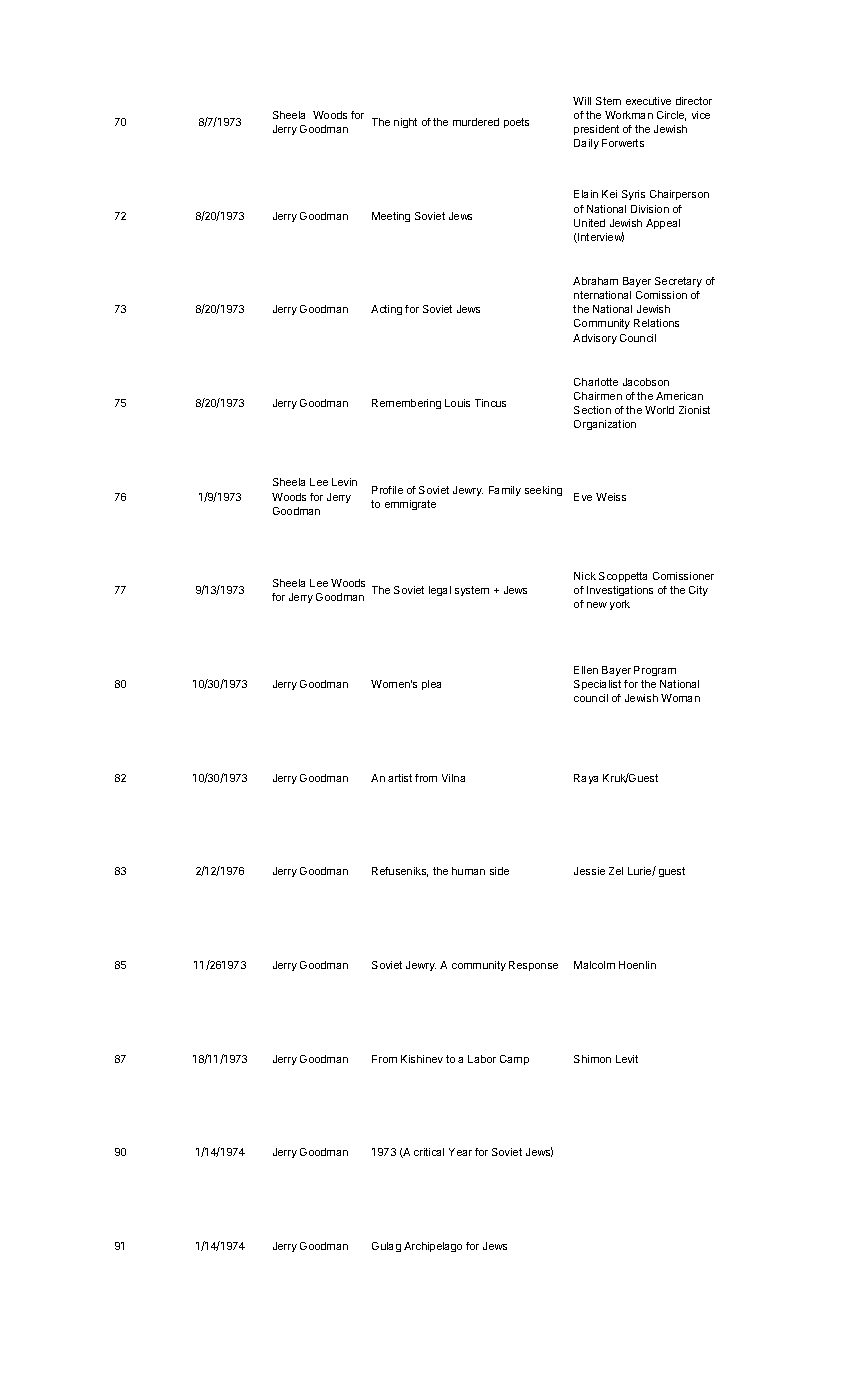 The width and height of the screenshot is (849, 1400). What do you see at coordinates (387, 490) in the screenshot?
I see `Profile` at bounding box center [387, 490].
